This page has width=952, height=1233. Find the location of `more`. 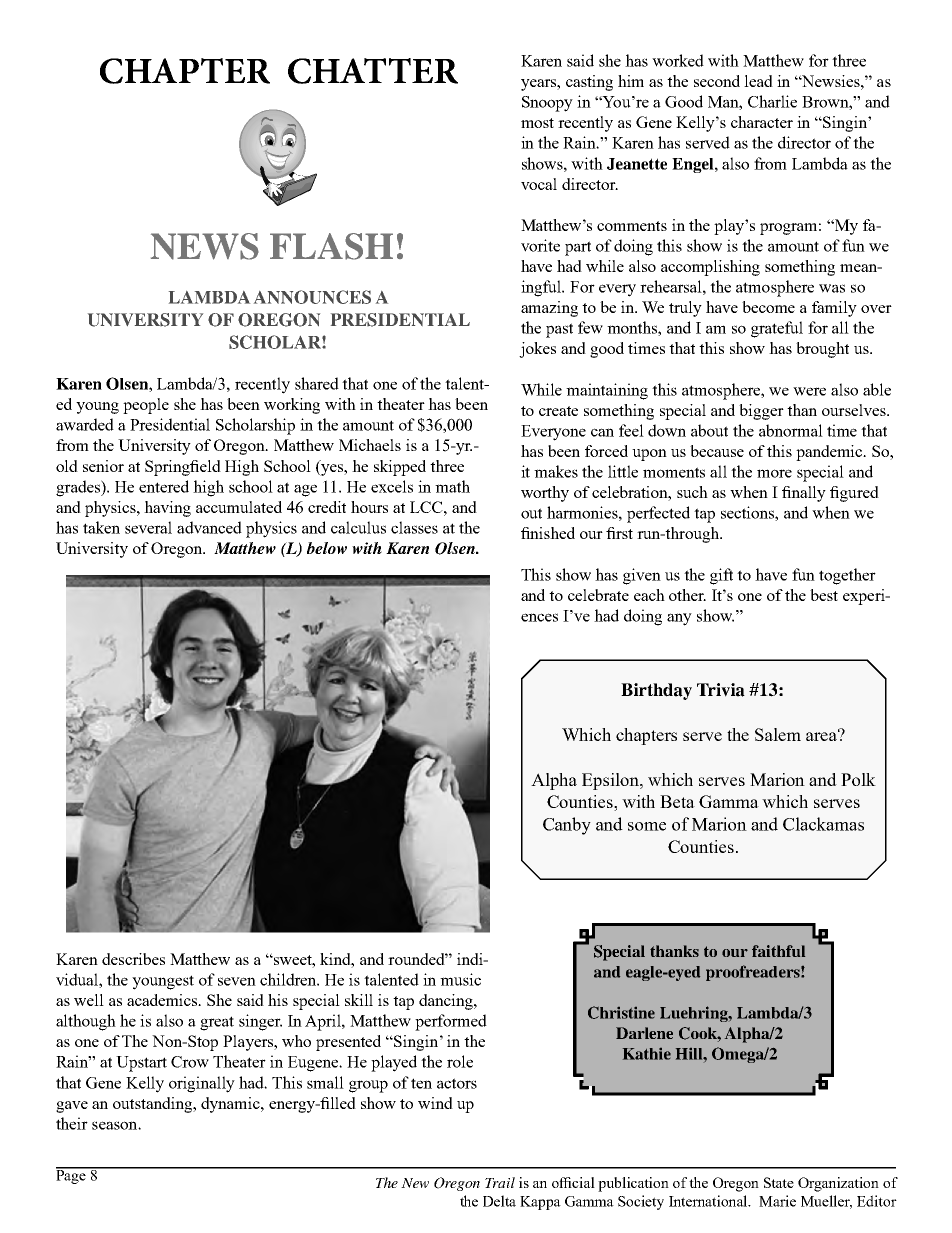

more is located at coordinates (774, 473).
